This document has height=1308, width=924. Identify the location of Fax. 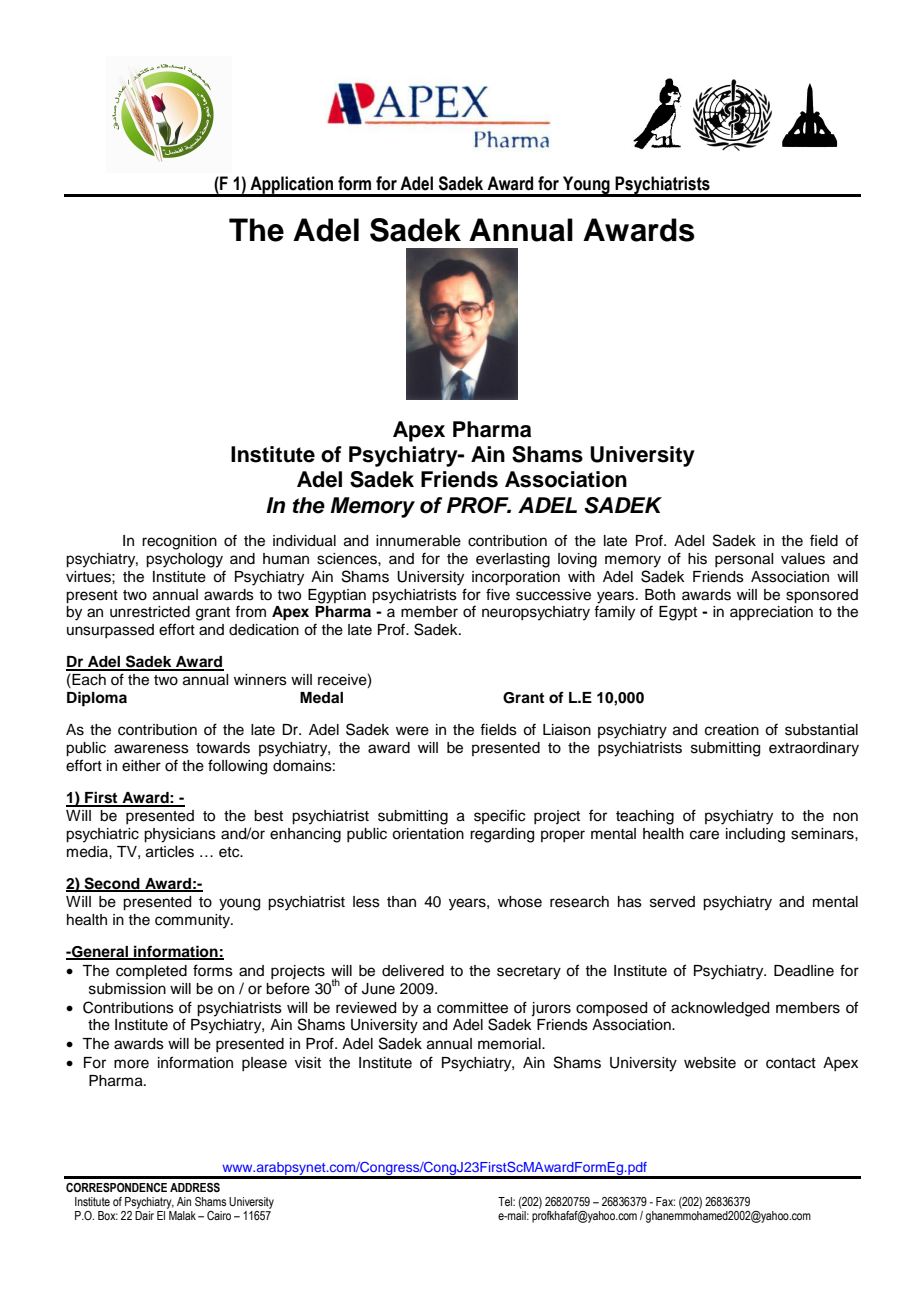
(665, 1201).
